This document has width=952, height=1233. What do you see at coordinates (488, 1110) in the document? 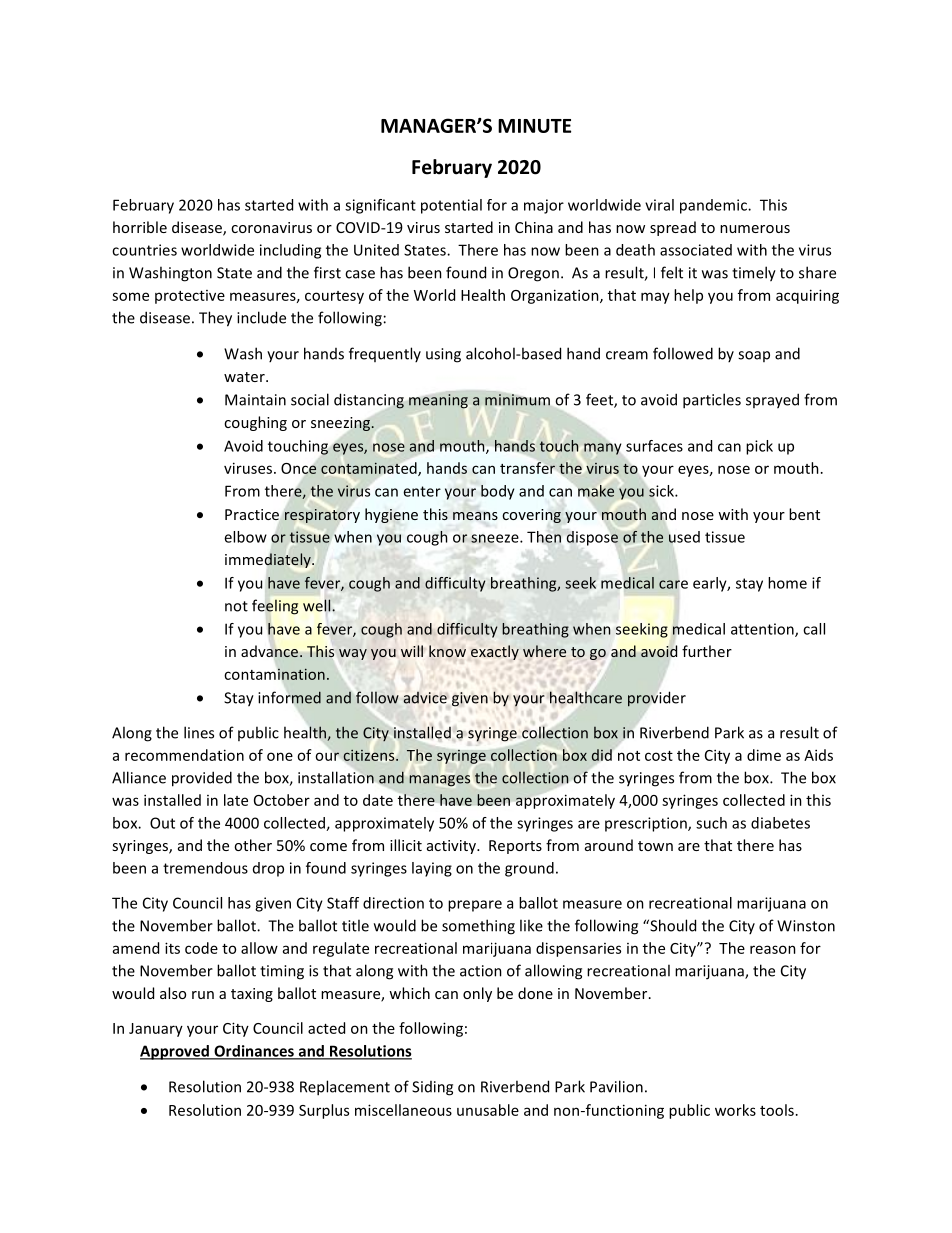
I see `unusable` at bounding box center [488, 1110].
